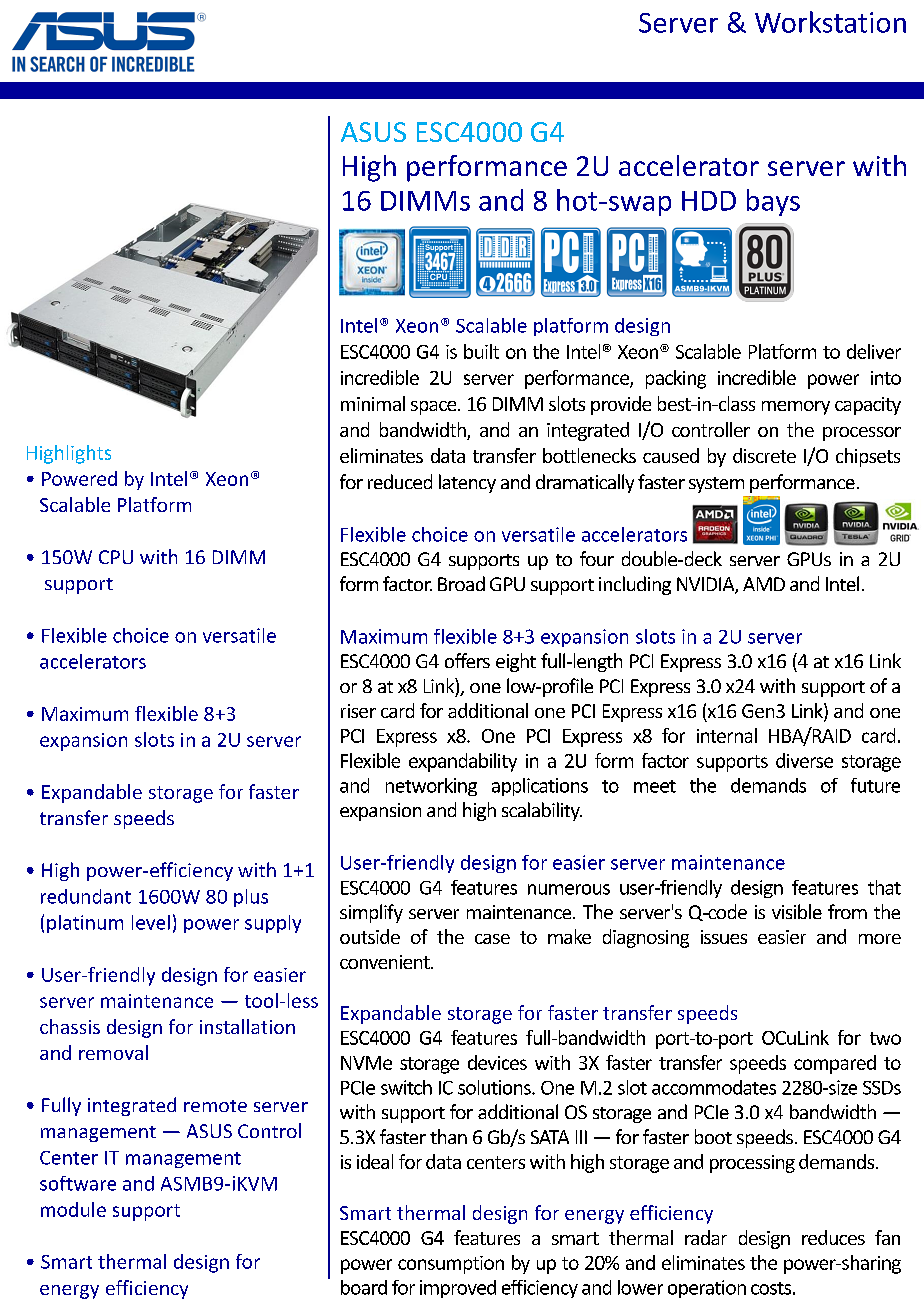 This image has height=1308, width=924. What do you see at coordinates (727, 735) in the image?
I see `internal` at bounding box center [727, 735].
